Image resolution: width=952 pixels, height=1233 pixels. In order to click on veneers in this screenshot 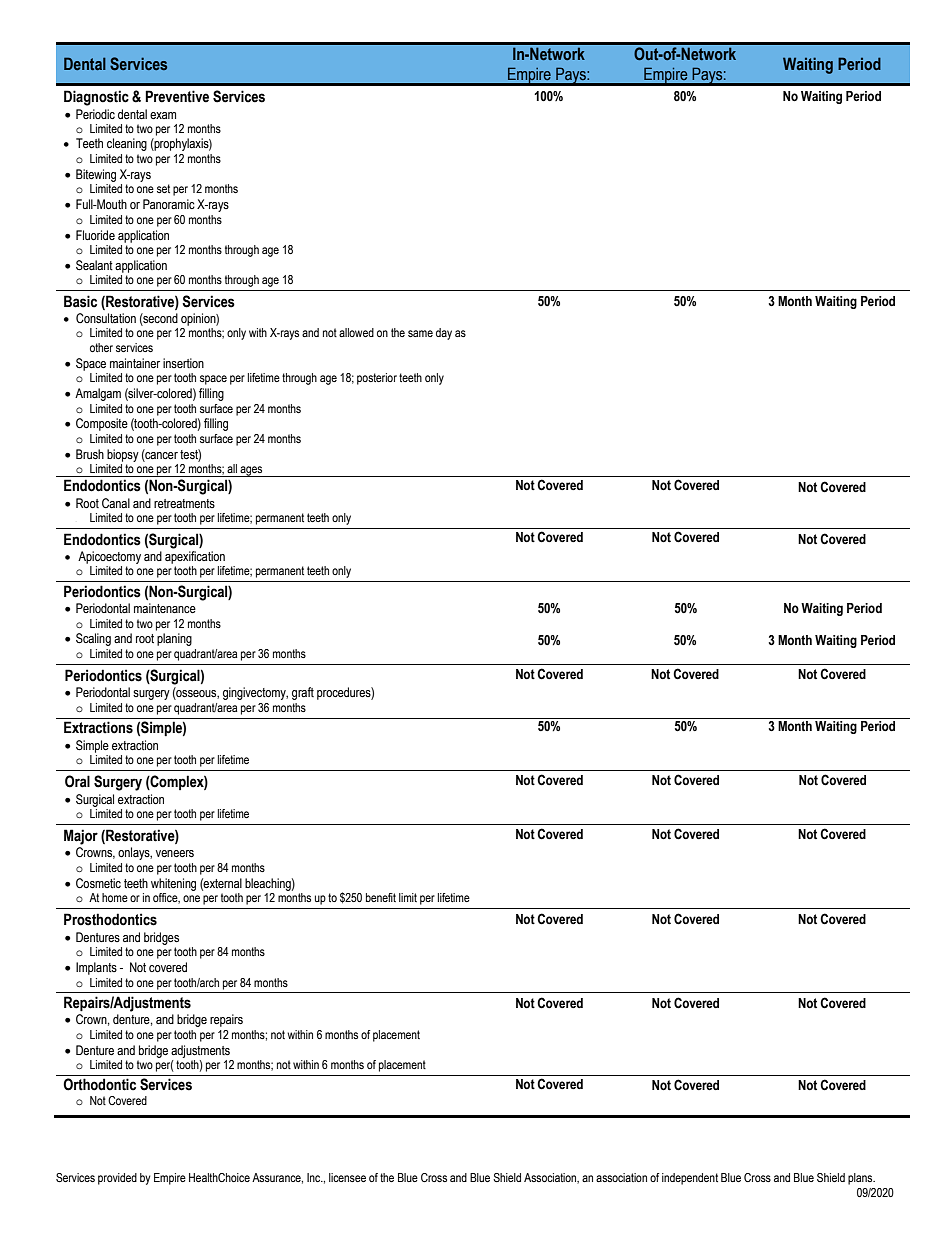, I will do `click(175, 853)`.
